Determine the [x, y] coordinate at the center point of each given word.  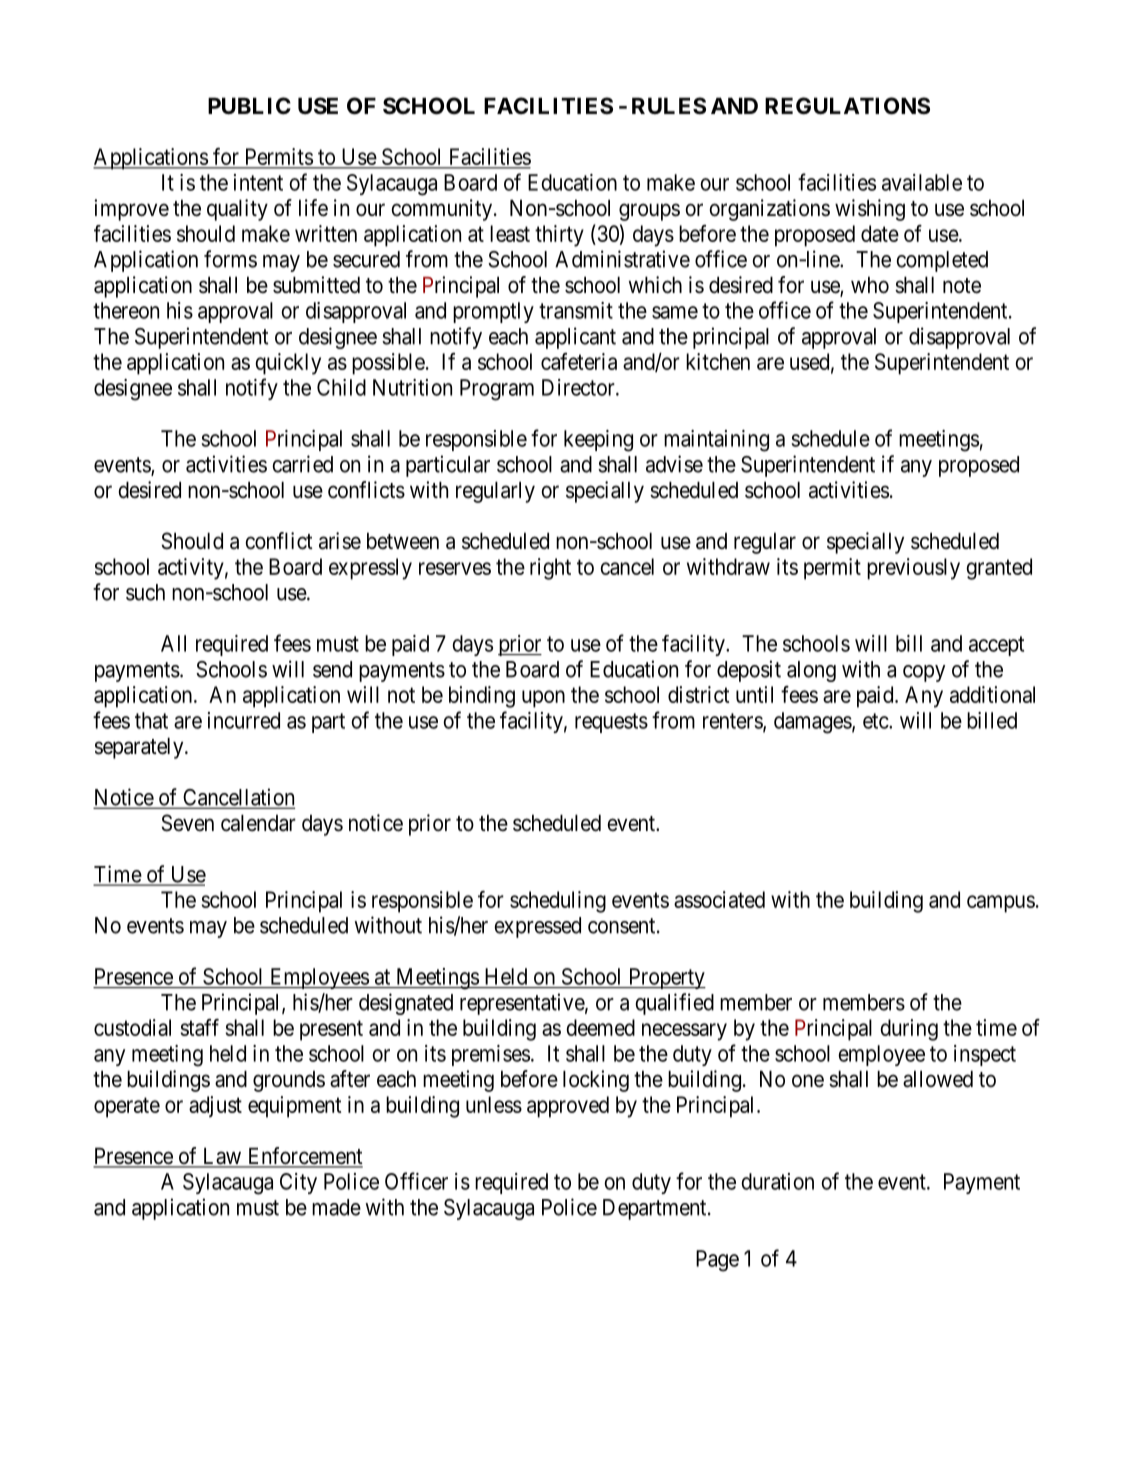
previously [913, 569]
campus [1001, 904]
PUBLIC [249, 106]
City [298, 1183]
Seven [187, 823]
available [922, 182]
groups [649, 212]
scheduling [558, 902]
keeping [598, 441]
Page [717, 1261]
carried [302, 464]
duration [777, 1181]
